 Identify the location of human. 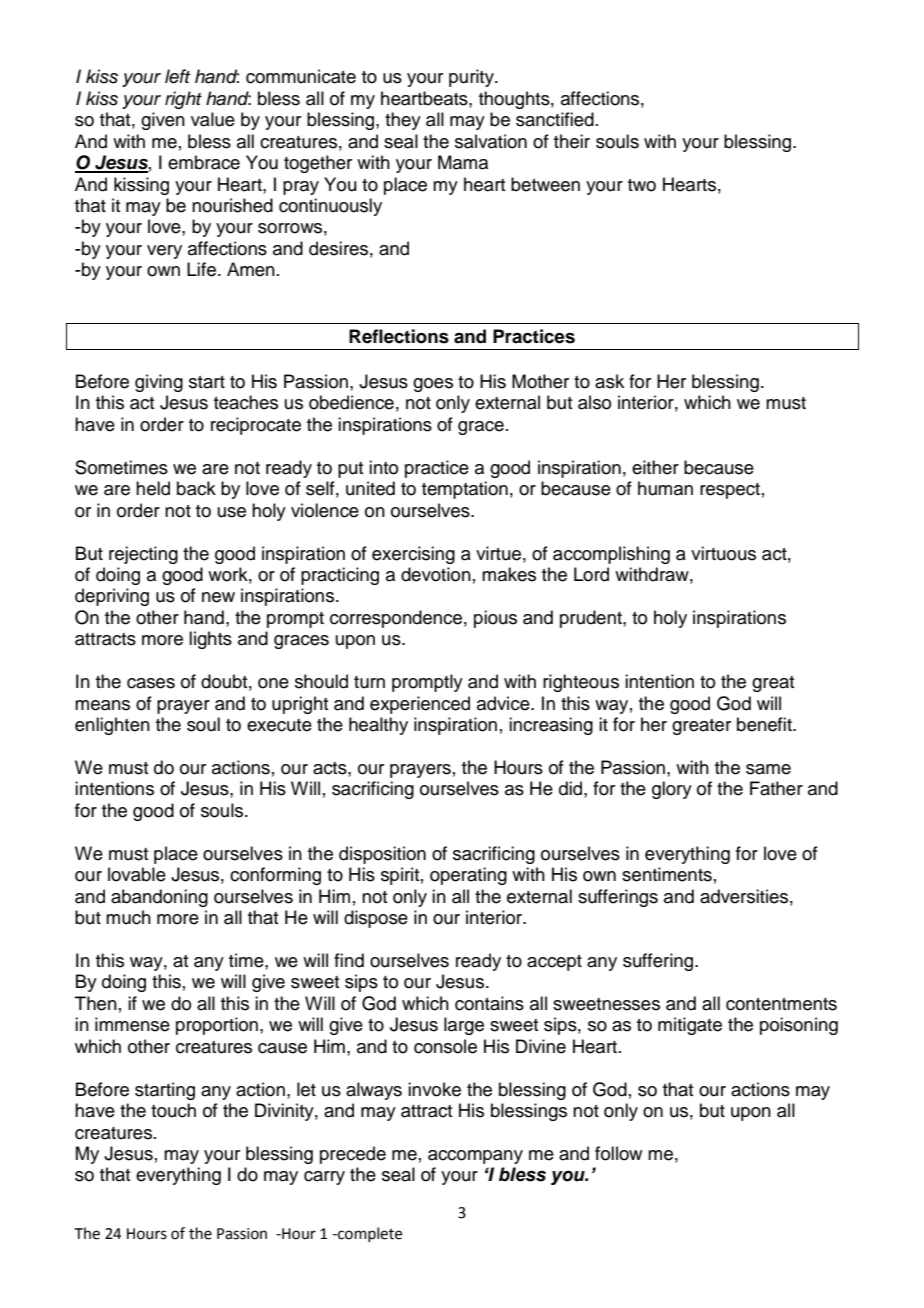
(665, 488).
